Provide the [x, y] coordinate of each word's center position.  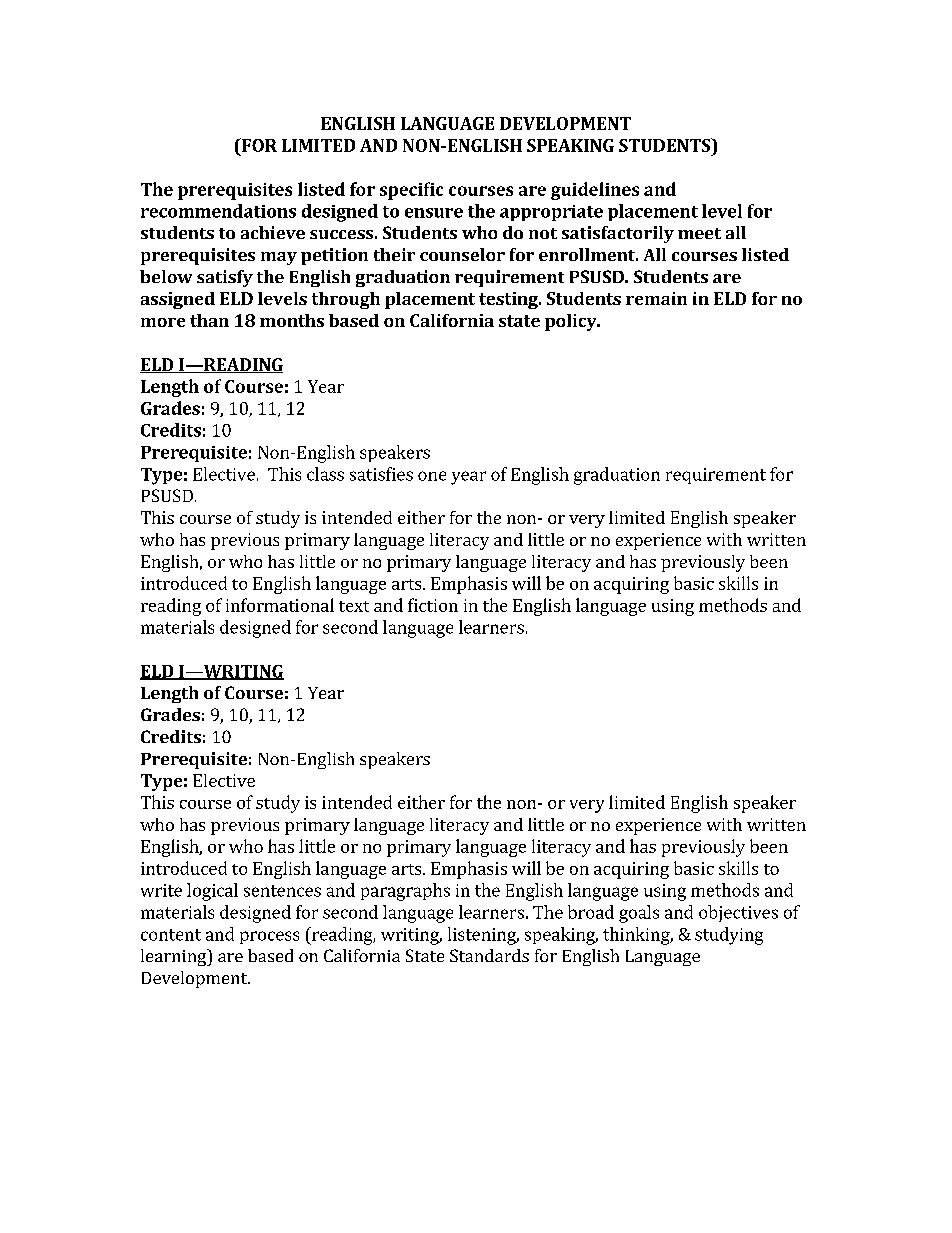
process [269, 937]
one [432, 476]
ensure [434, 213]
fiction [433, 605]
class [325, 474]
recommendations [218, 211]
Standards [489, 955]
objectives [738, 913]
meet [699, 233]
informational [280, 605]
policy [572, 322]
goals [639, 914]
